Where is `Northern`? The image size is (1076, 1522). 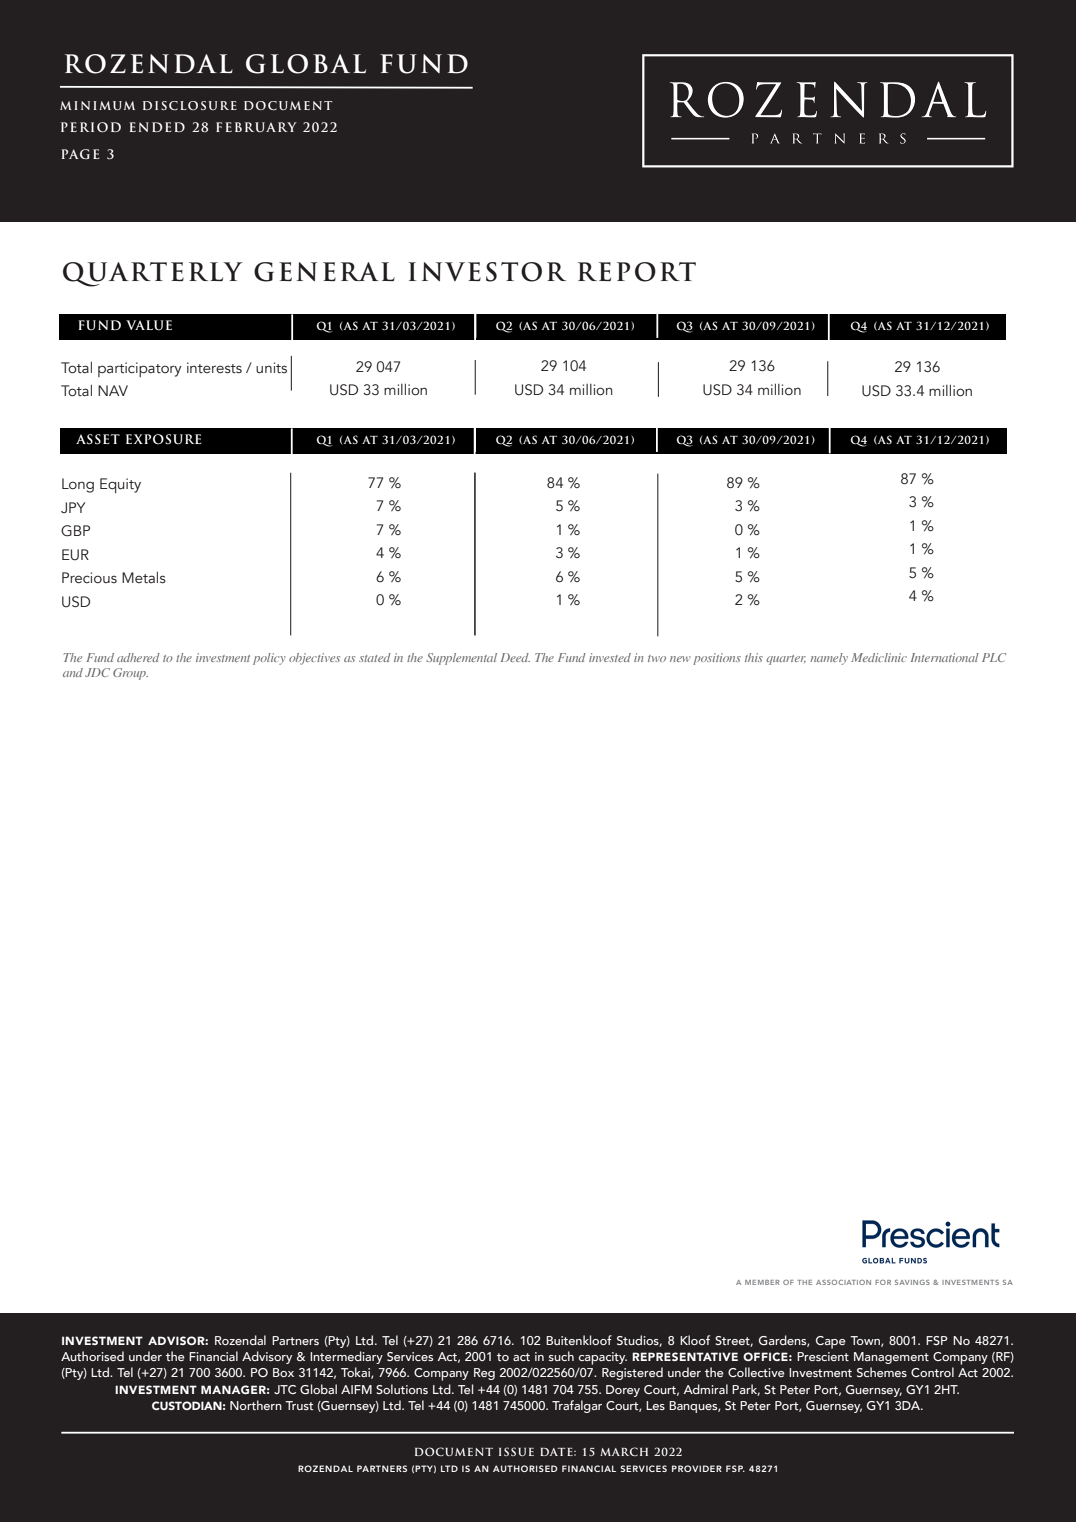
Northern is located at coordinates (256, 1405).
